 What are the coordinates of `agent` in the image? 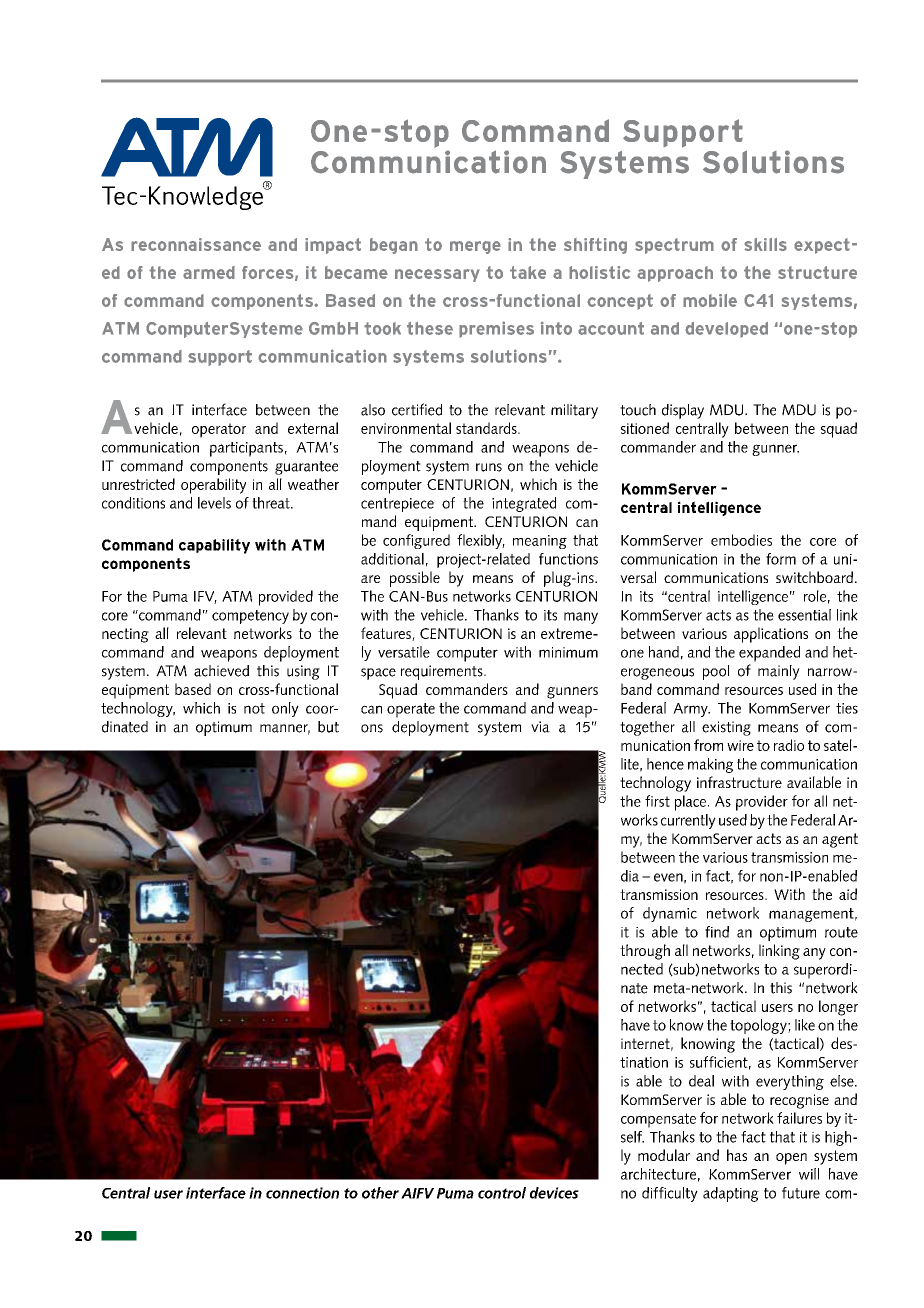 It's located at (840, 840).
